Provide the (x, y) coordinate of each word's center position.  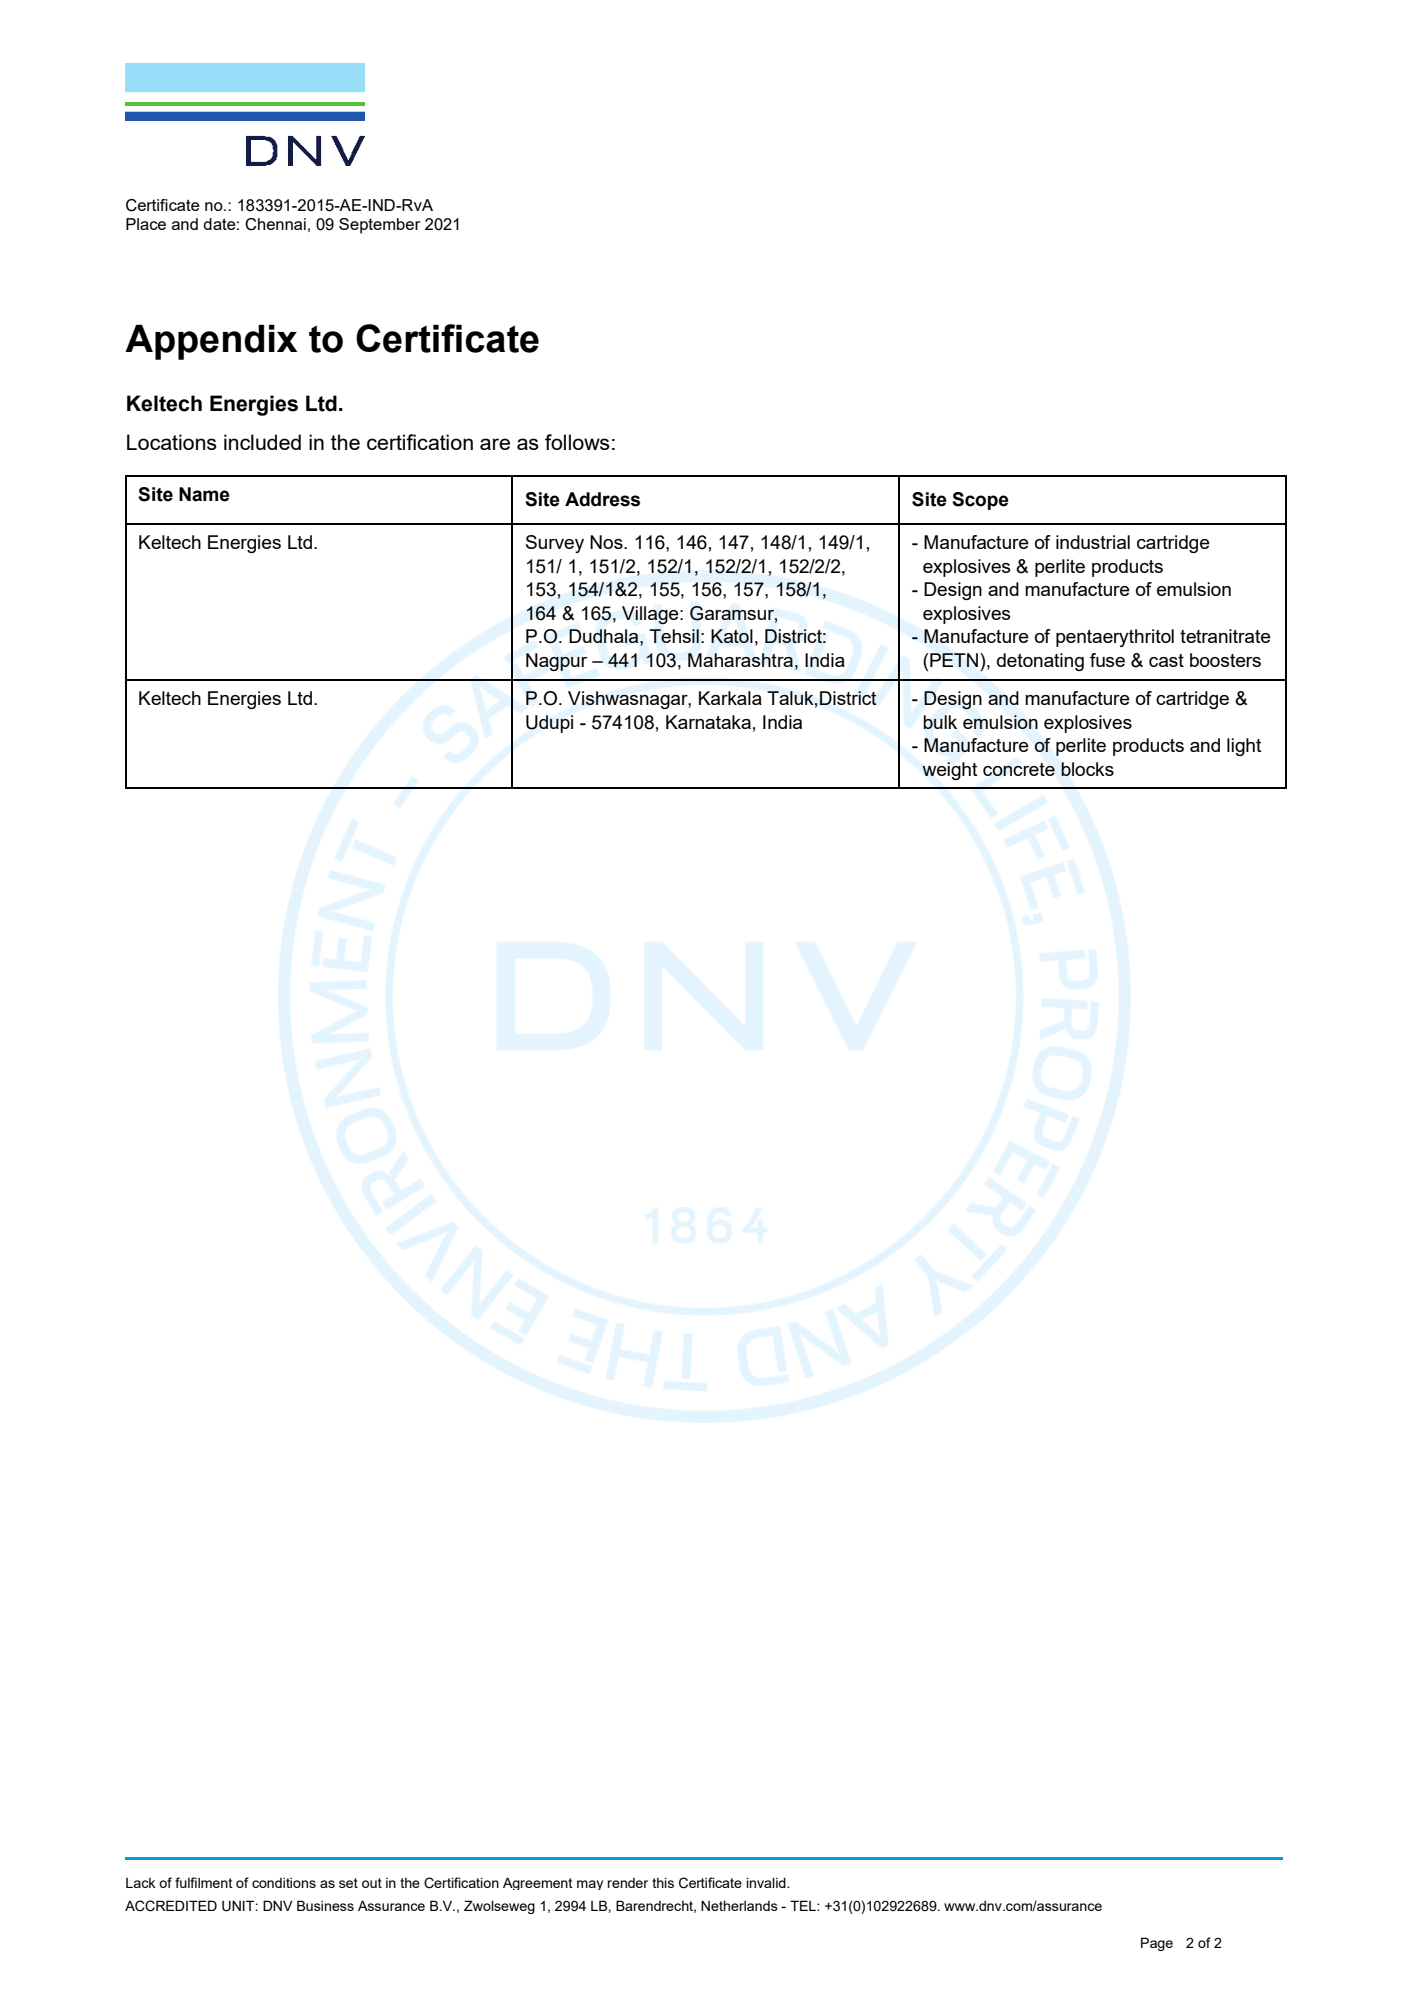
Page (1157, 1944)
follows (577, 442)
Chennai (275, 224)
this (663, 1882)
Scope (980, 501)
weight (949, 771)
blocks (1087, 769)
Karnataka (708, 722)
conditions (284, 1883)
